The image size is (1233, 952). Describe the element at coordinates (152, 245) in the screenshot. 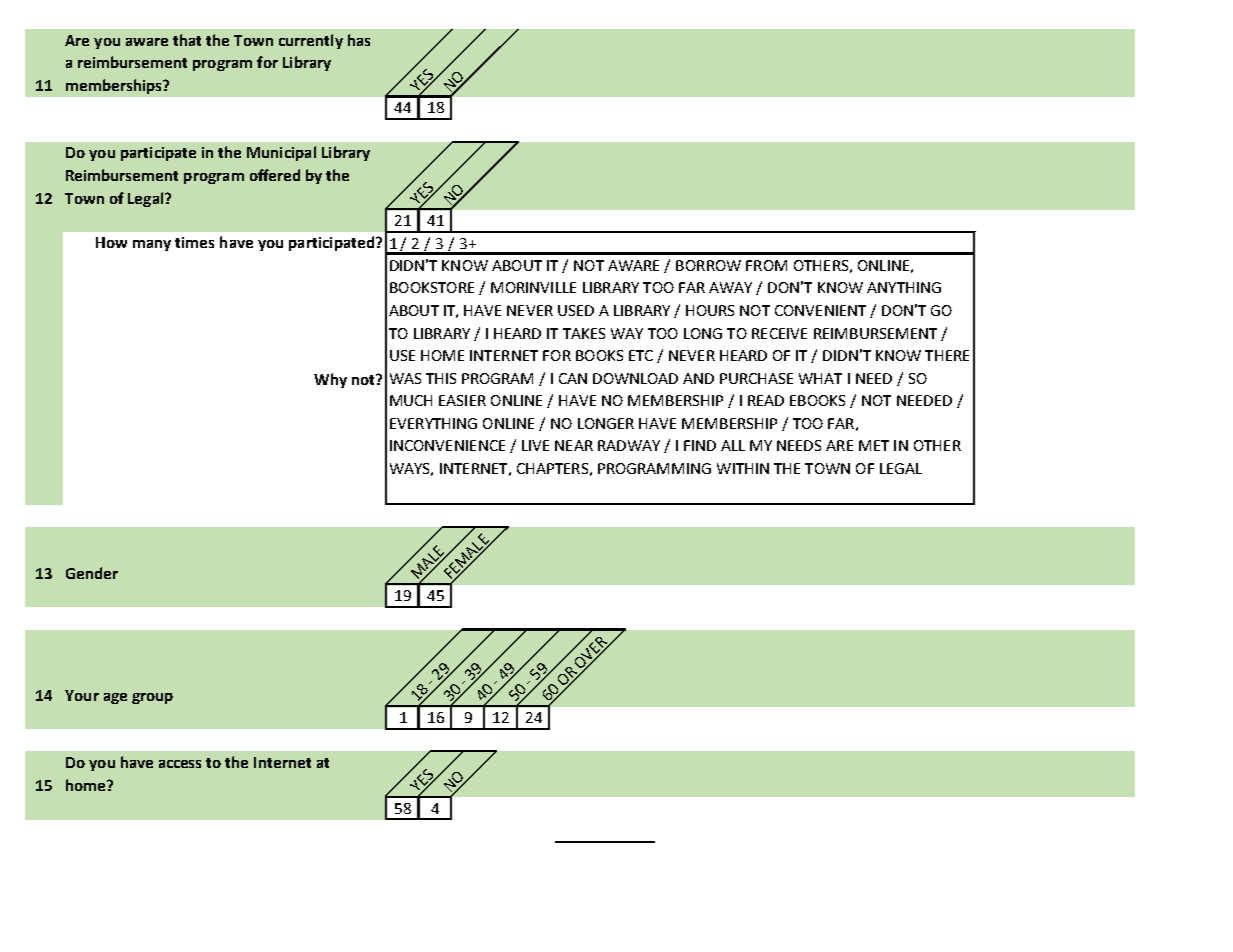

I see `many` at that location.
